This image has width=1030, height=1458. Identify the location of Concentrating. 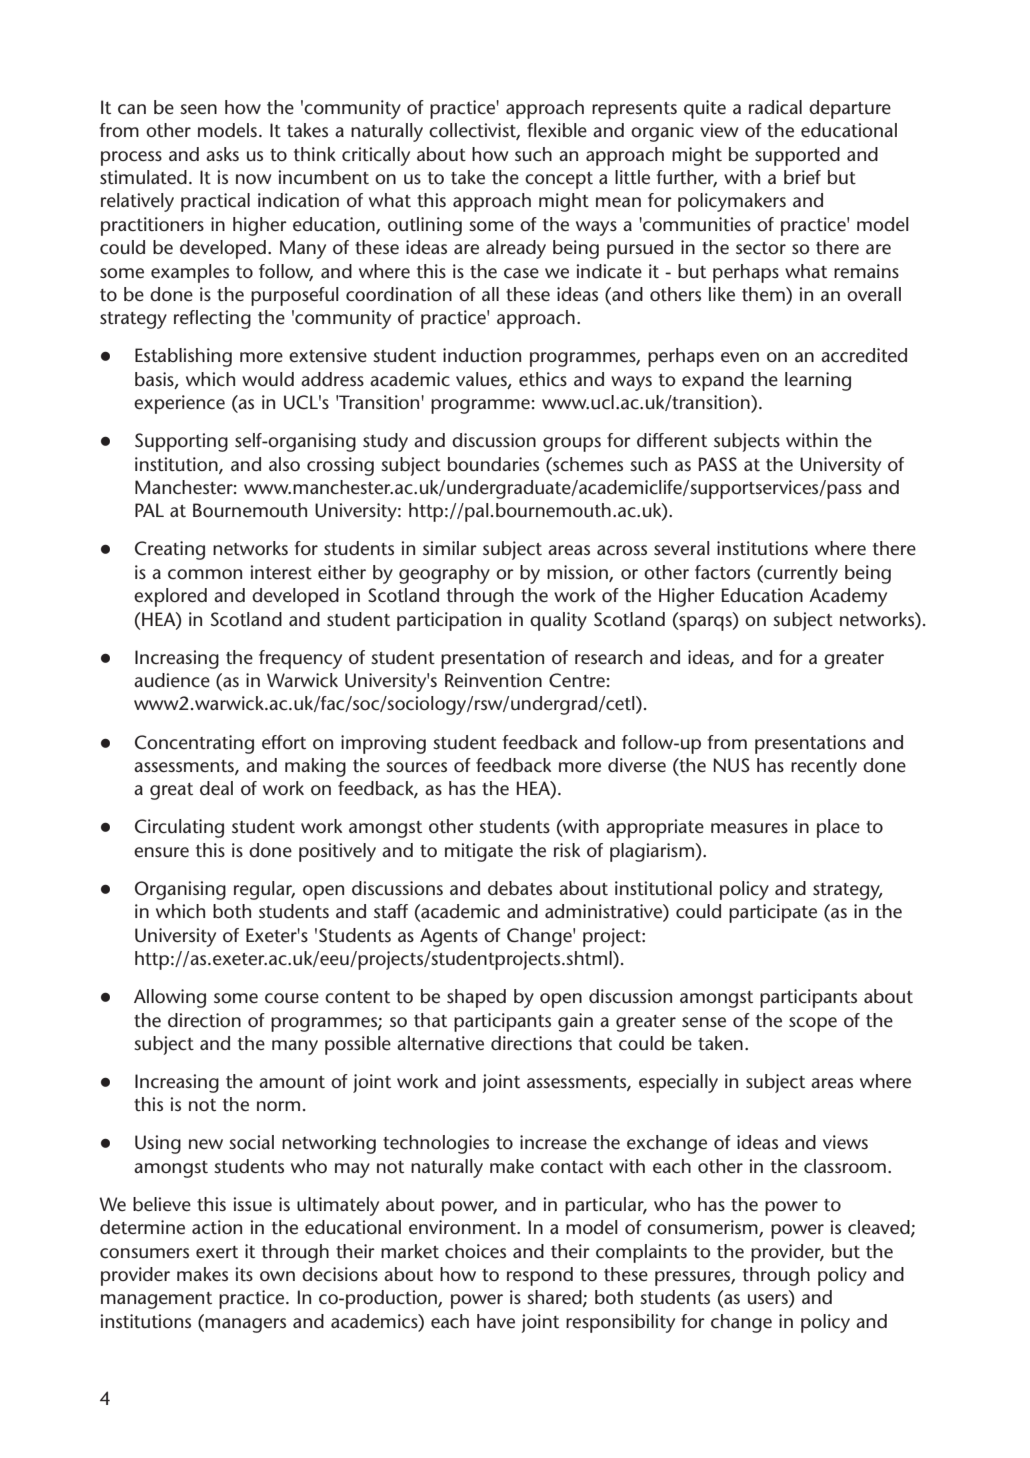
(194, 744).
